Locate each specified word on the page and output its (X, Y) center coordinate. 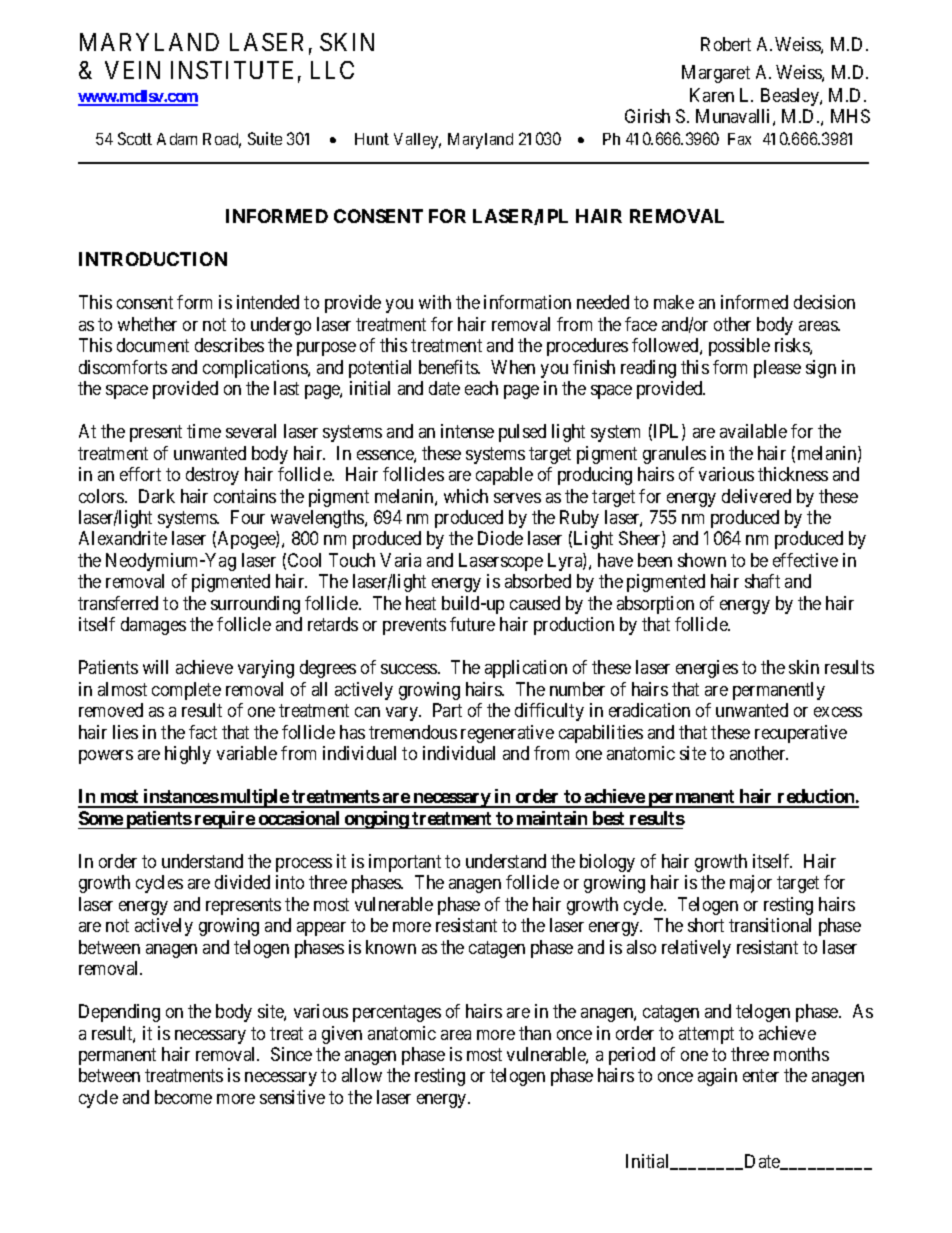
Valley (417, 141)
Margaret (716, 74)
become (183, 1097)
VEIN (132, 70)
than (535, 1033)
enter (761, 1076)
